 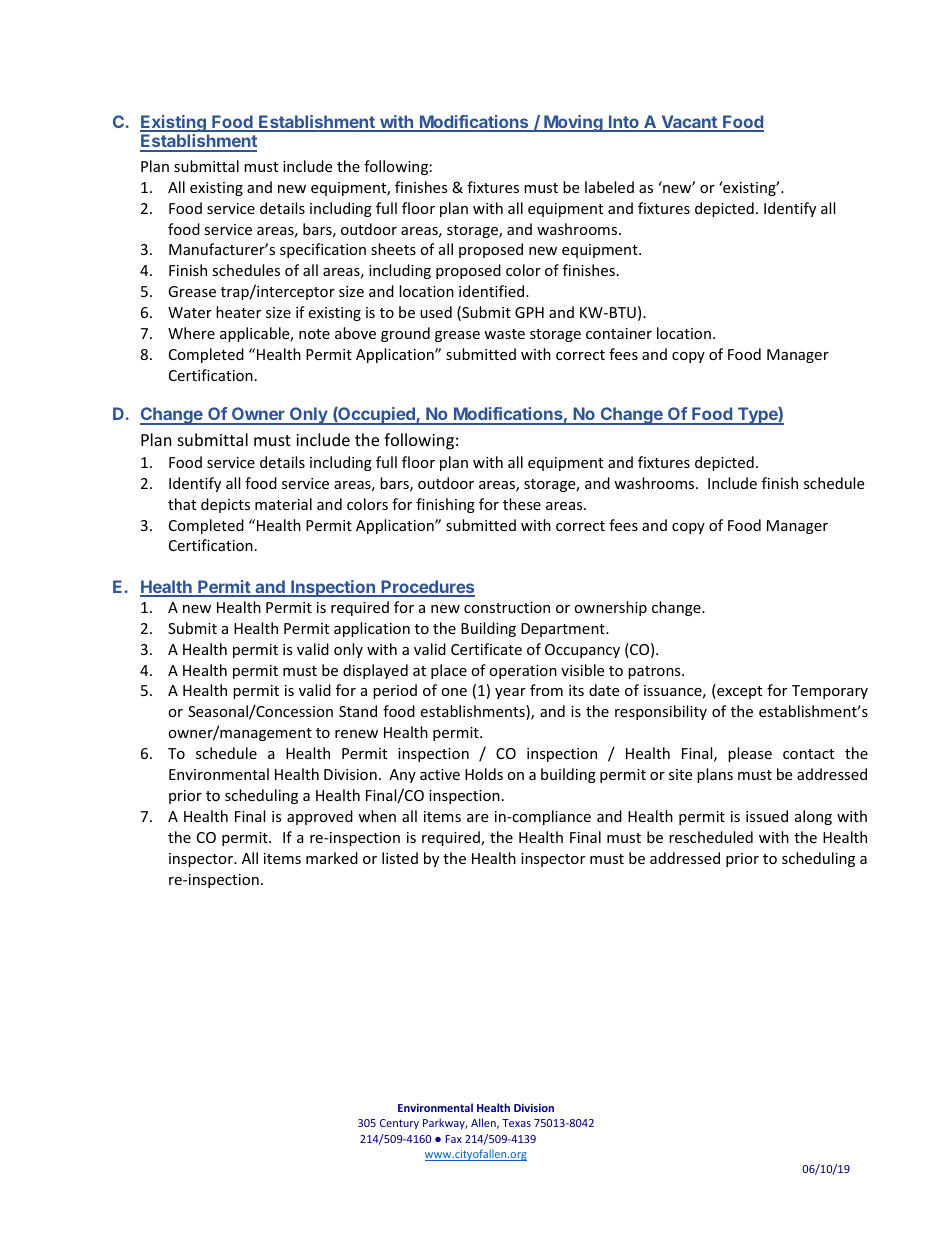 What do you see at coordinates (320, 817) in the page?
I see `approved` at bounding box center [320, 817].
